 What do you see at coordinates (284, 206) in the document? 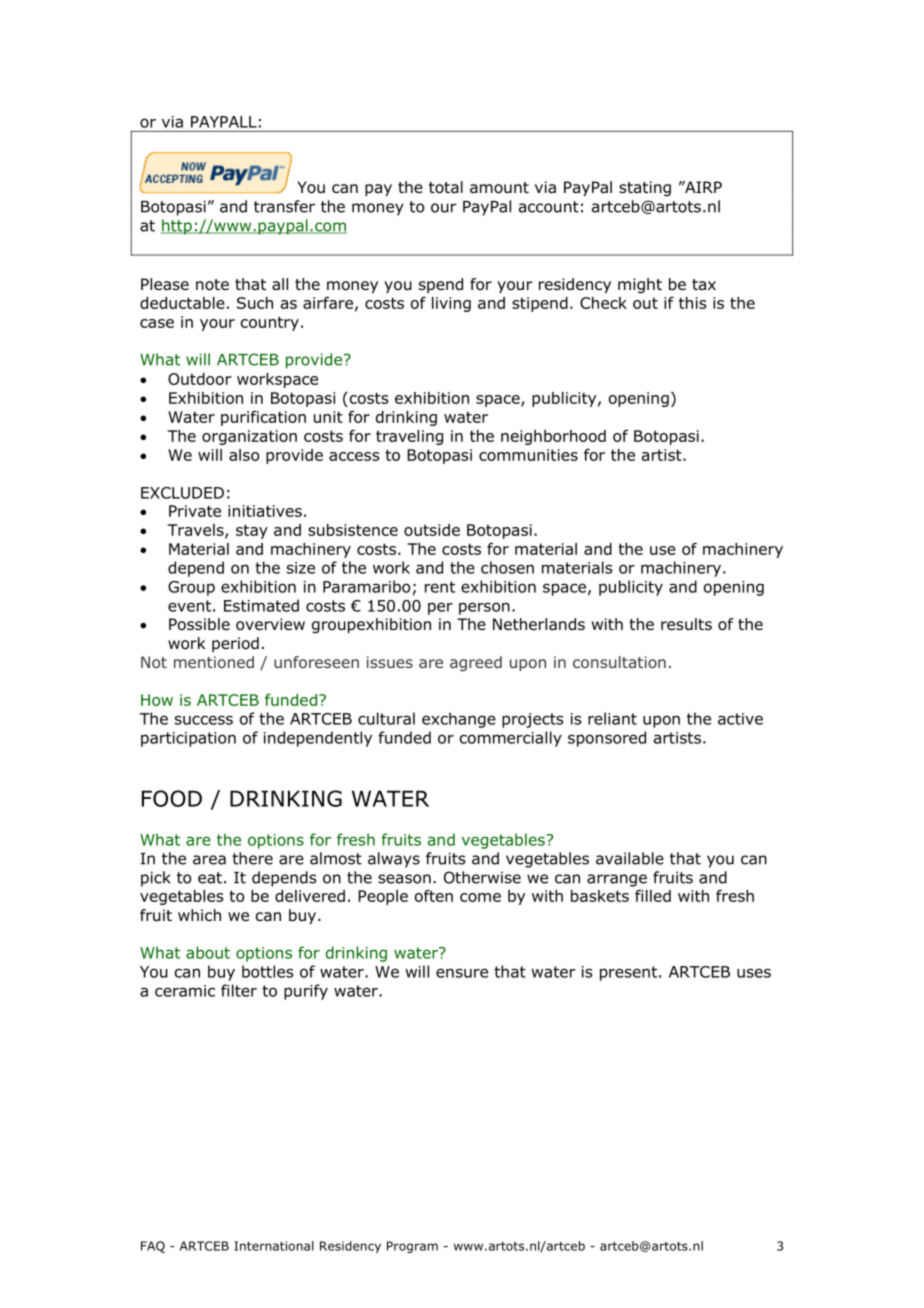
I see `transfer` at bounding box center [284, 206].
